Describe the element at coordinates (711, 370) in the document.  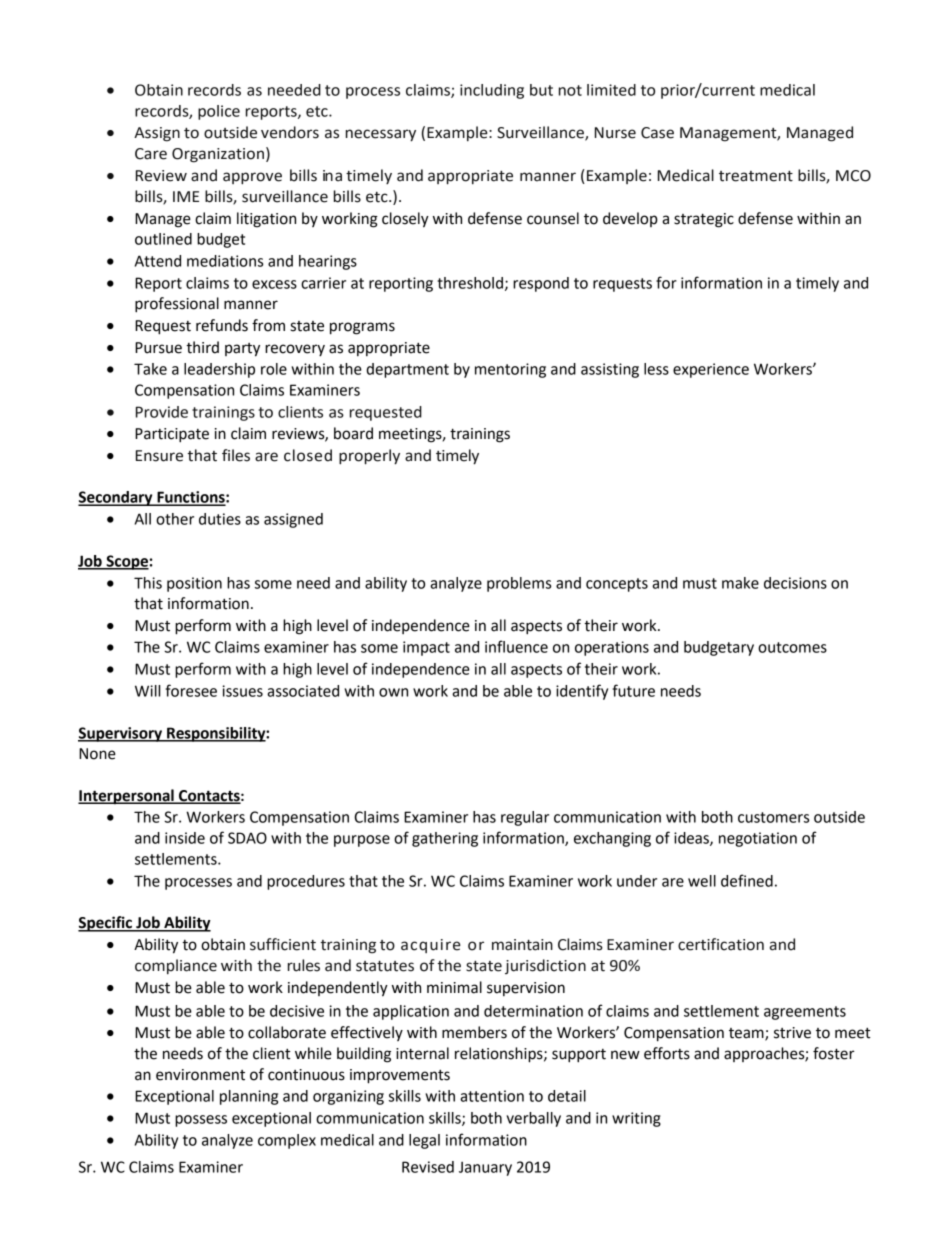
I see `experience` at that location.
